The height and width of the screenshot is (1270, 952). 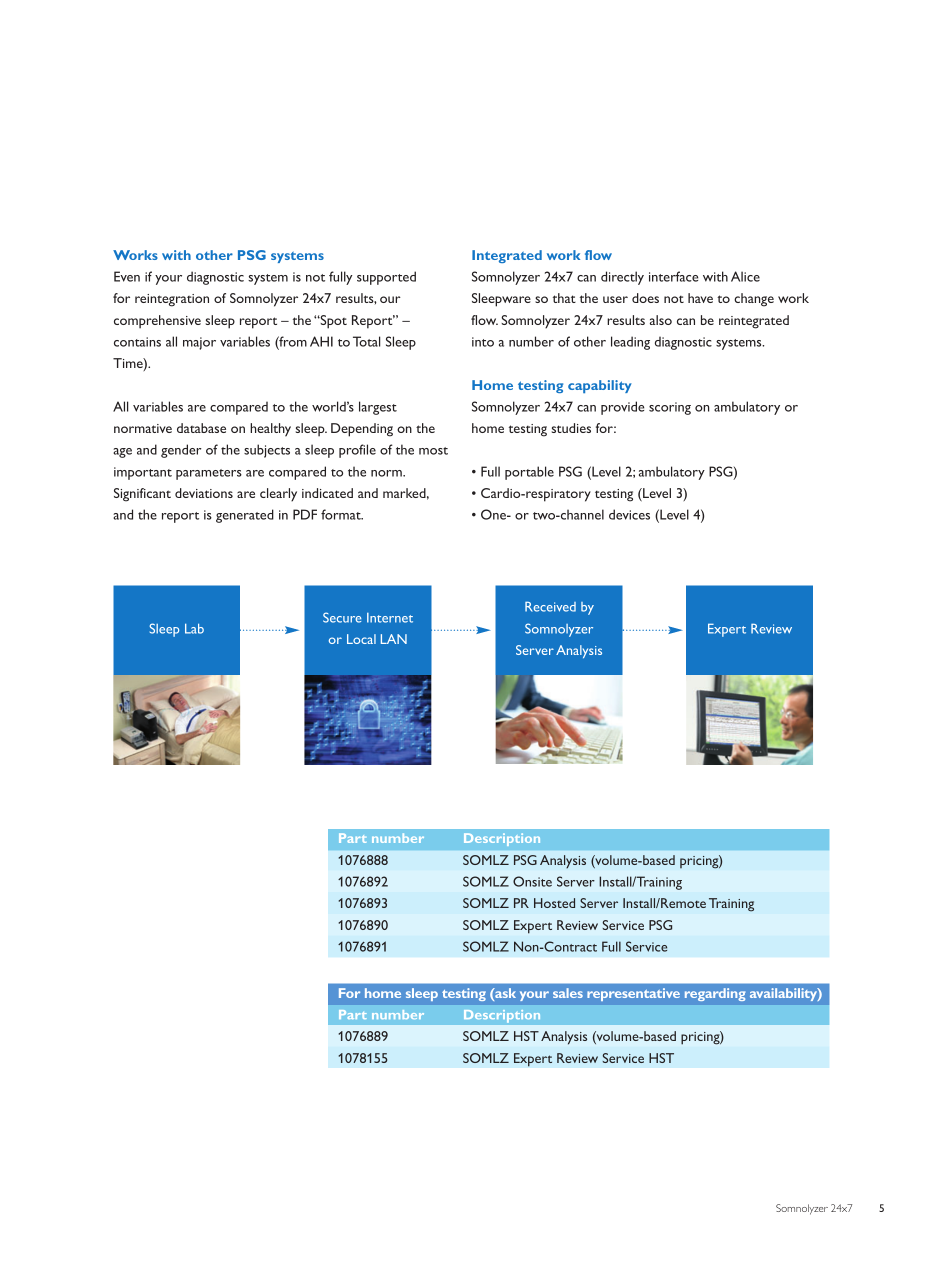 I want to click on Received, so click(x=550, y=606).
